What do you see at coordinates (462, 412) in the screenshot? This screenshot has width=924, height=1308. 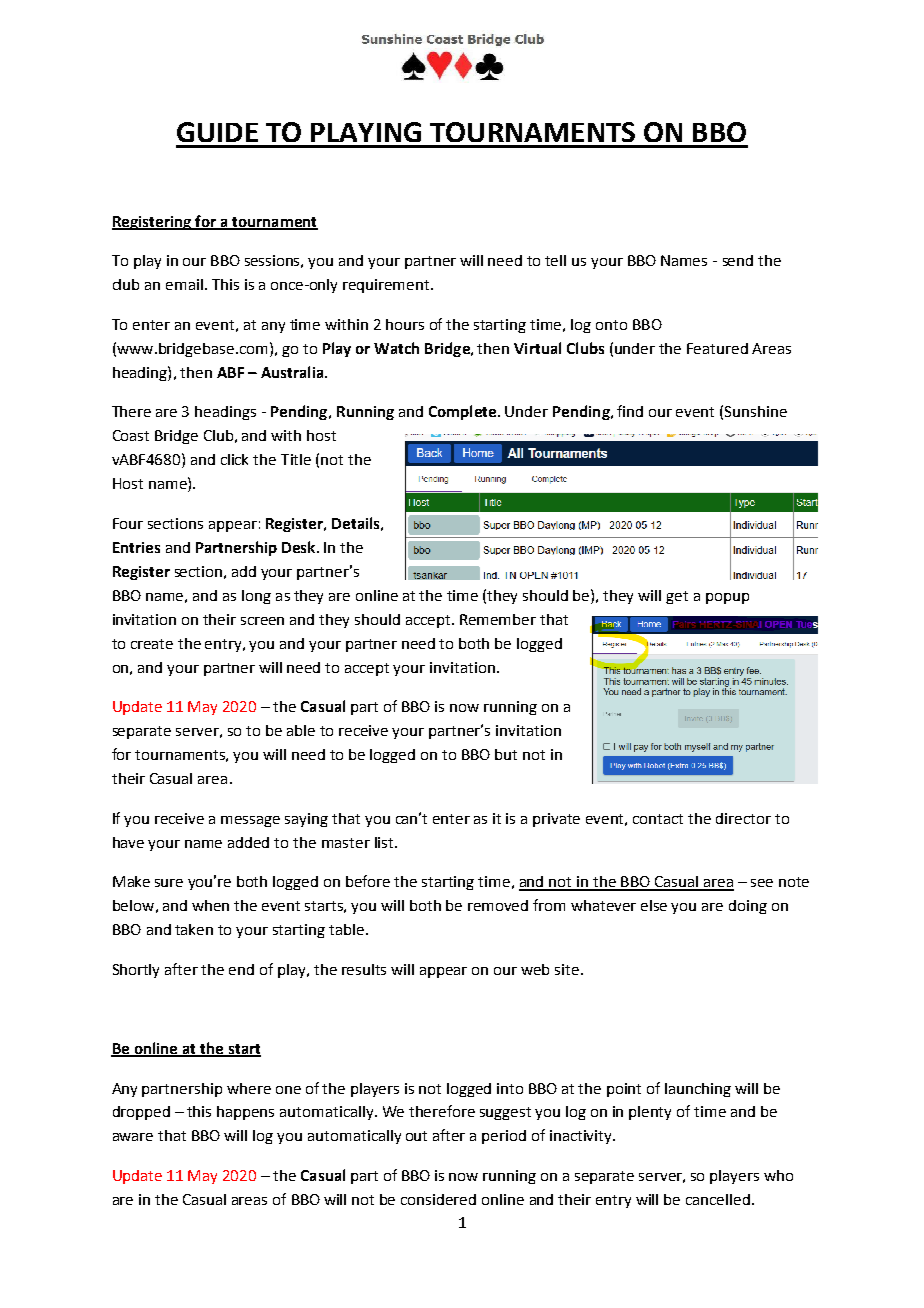 I see `Complete` at bounding box center [462, 412].
